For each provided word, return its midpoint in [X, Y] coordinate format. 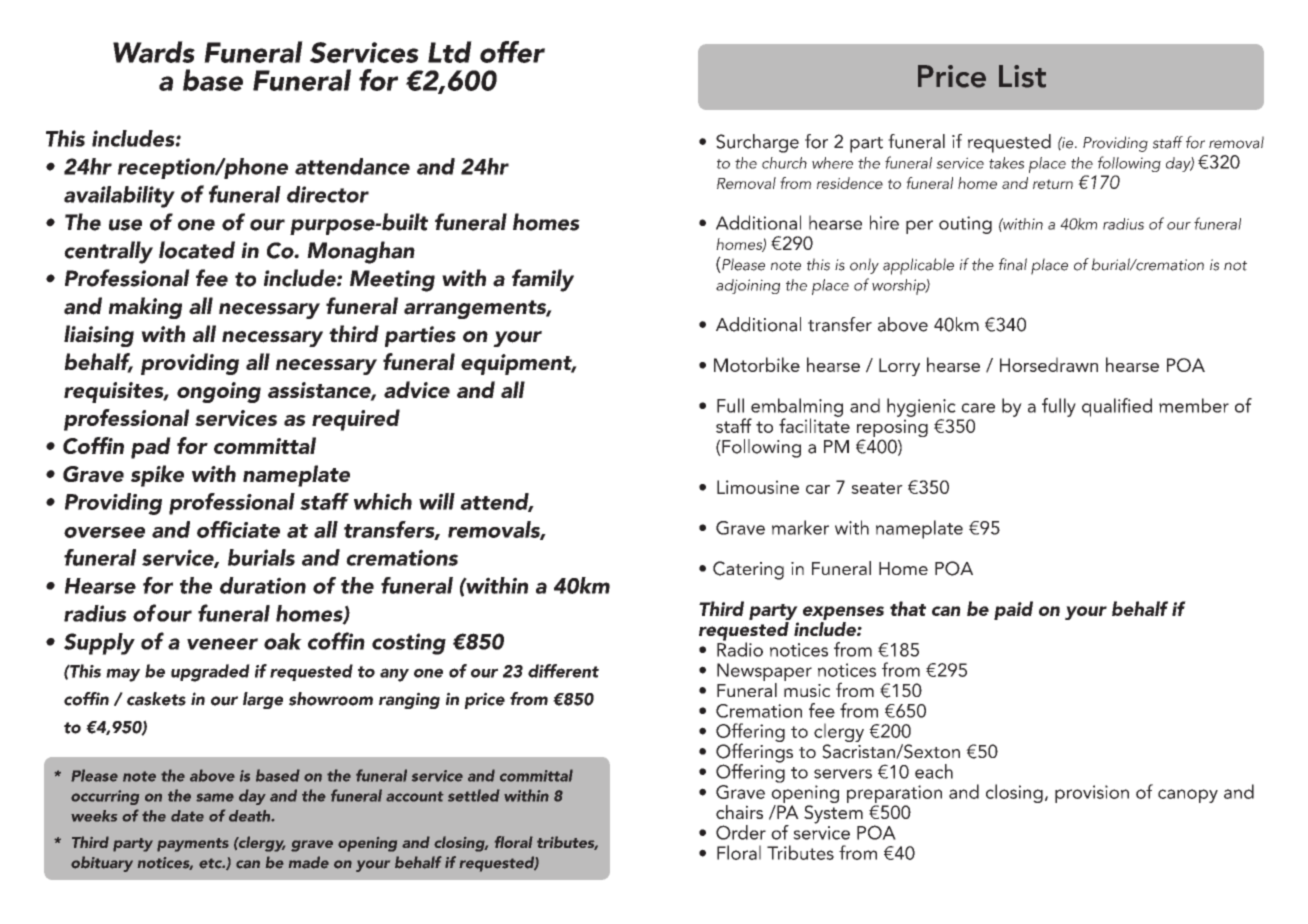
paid [1013, 610]
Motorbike [757, 364]
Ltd [450, 52]
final [1013, 264]
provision [1092, 794]
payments [193, 845]
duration [263, 585]
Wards [154, 52]
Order [741, 832]
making [145, 308]
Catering [748, 570]
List [1022, 76]
